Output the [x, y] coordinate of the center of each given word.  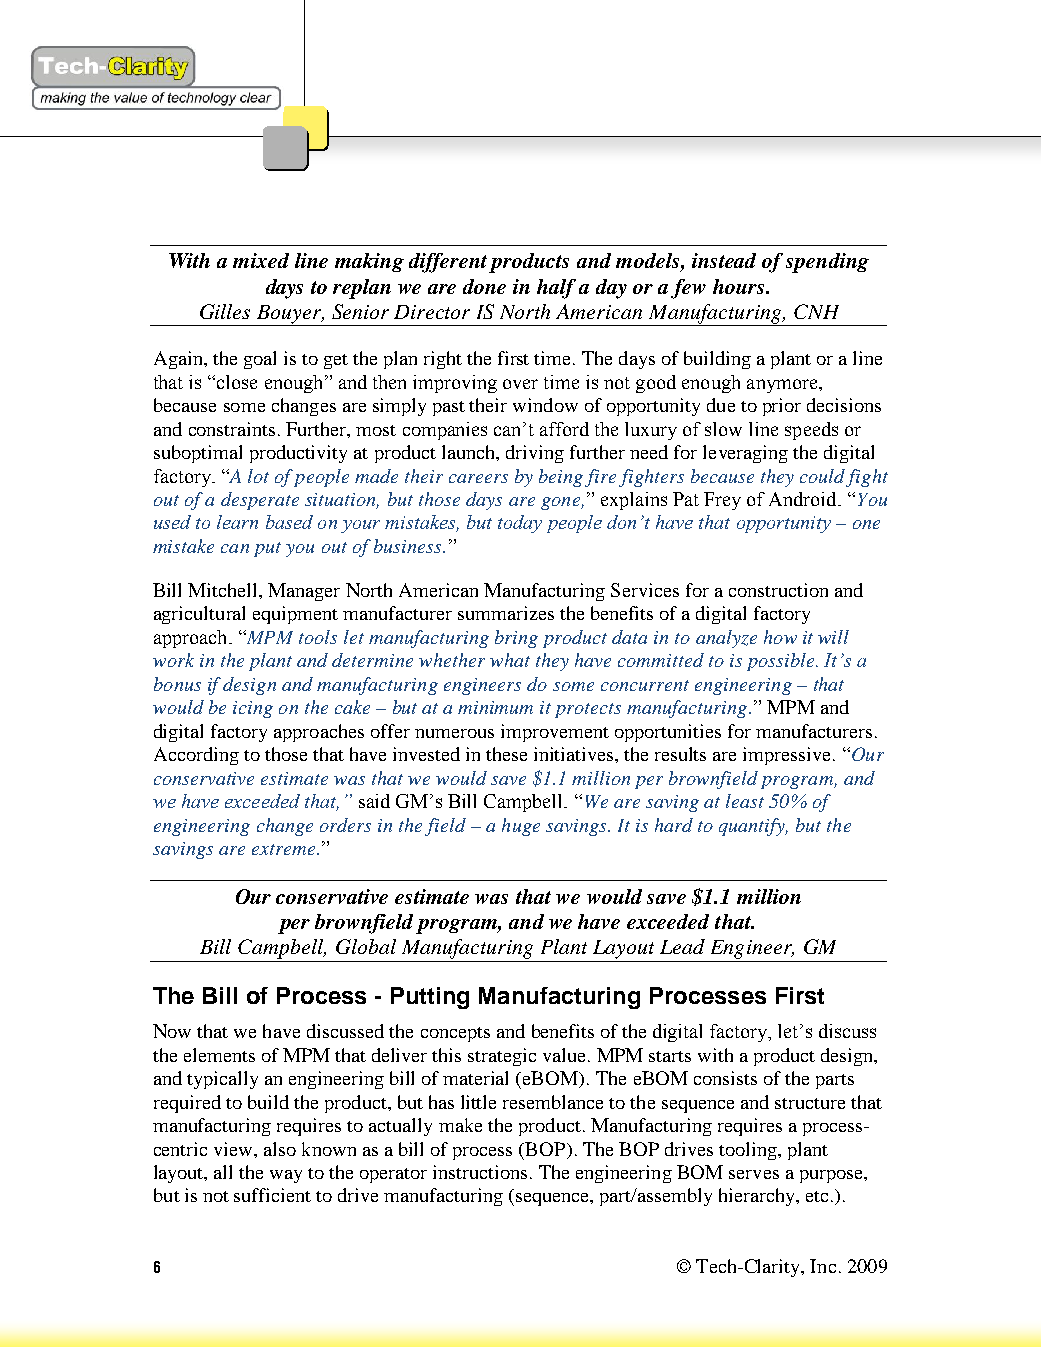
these [506, 754]
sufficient [272, 1195]
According [196, 756]
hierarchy [758, 1197]
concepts [455, 1034]
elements [219, 1055]
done [484, 286]
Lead [682, 946]
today [520, 524]
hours [740, 286]
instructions [480, 1172]
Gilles [225, 311]
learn [237, 522]
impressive [788, 756]
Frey [722, 501]
